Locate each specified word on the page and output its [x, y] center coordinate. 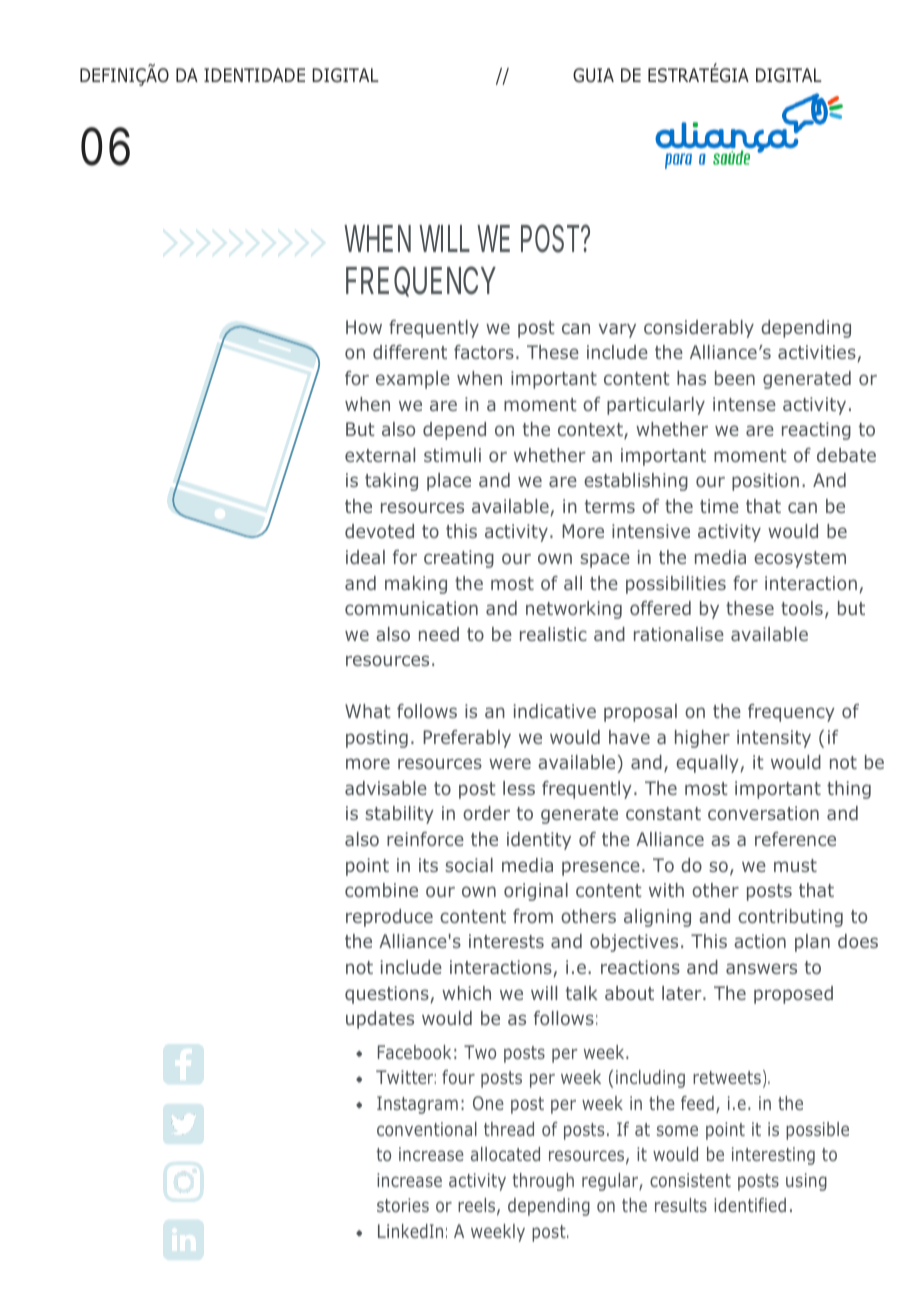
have [629, 737]
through [543, 1182]
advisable [386, 788]
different [410, 352]
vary [617, 330]
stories [403, 1205]
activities [818, 353]
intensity [774, 739]
